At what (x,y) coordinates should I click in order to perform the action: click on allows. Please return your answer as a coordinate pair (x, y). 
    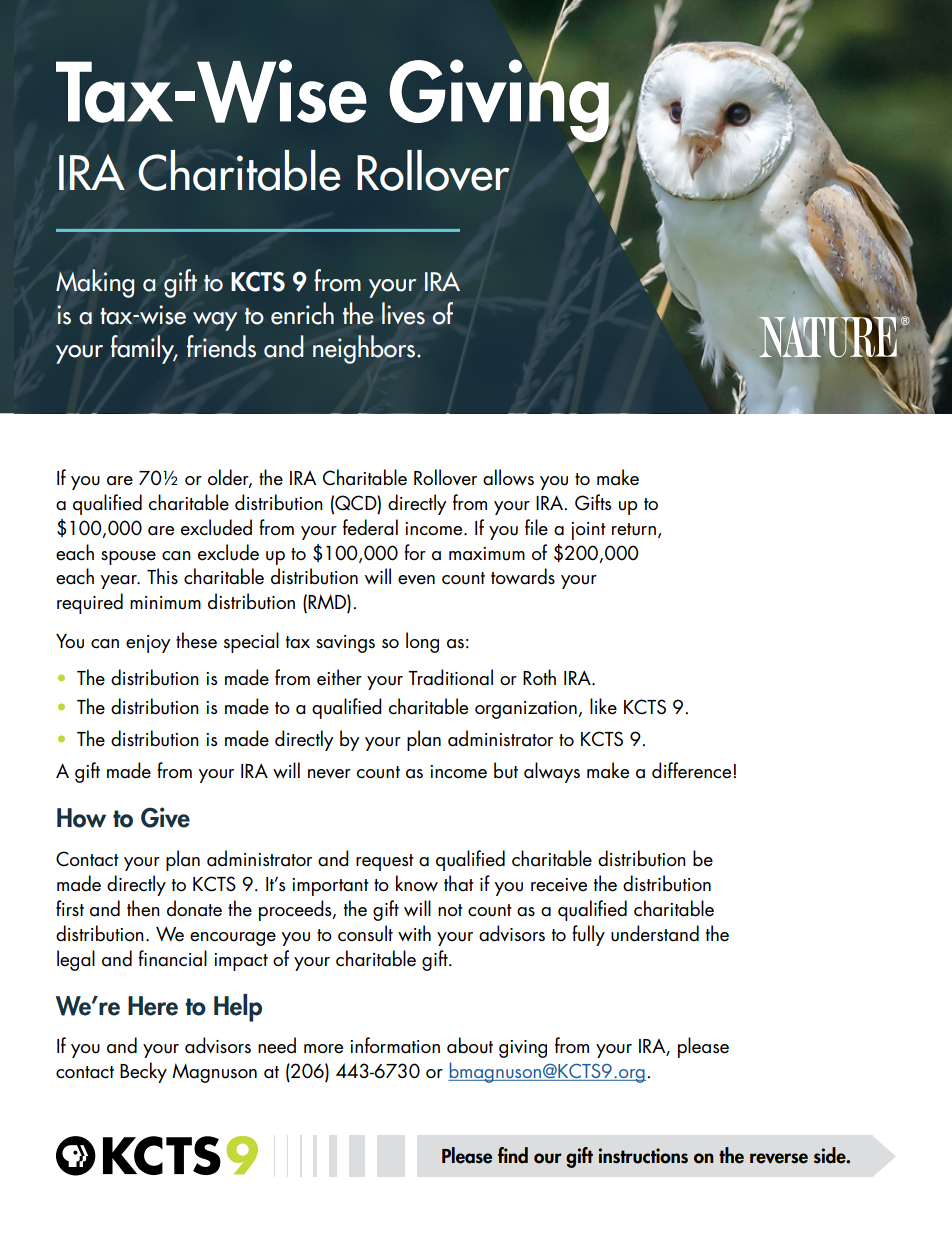
    Looking at the image, I should click on (508, 477).
